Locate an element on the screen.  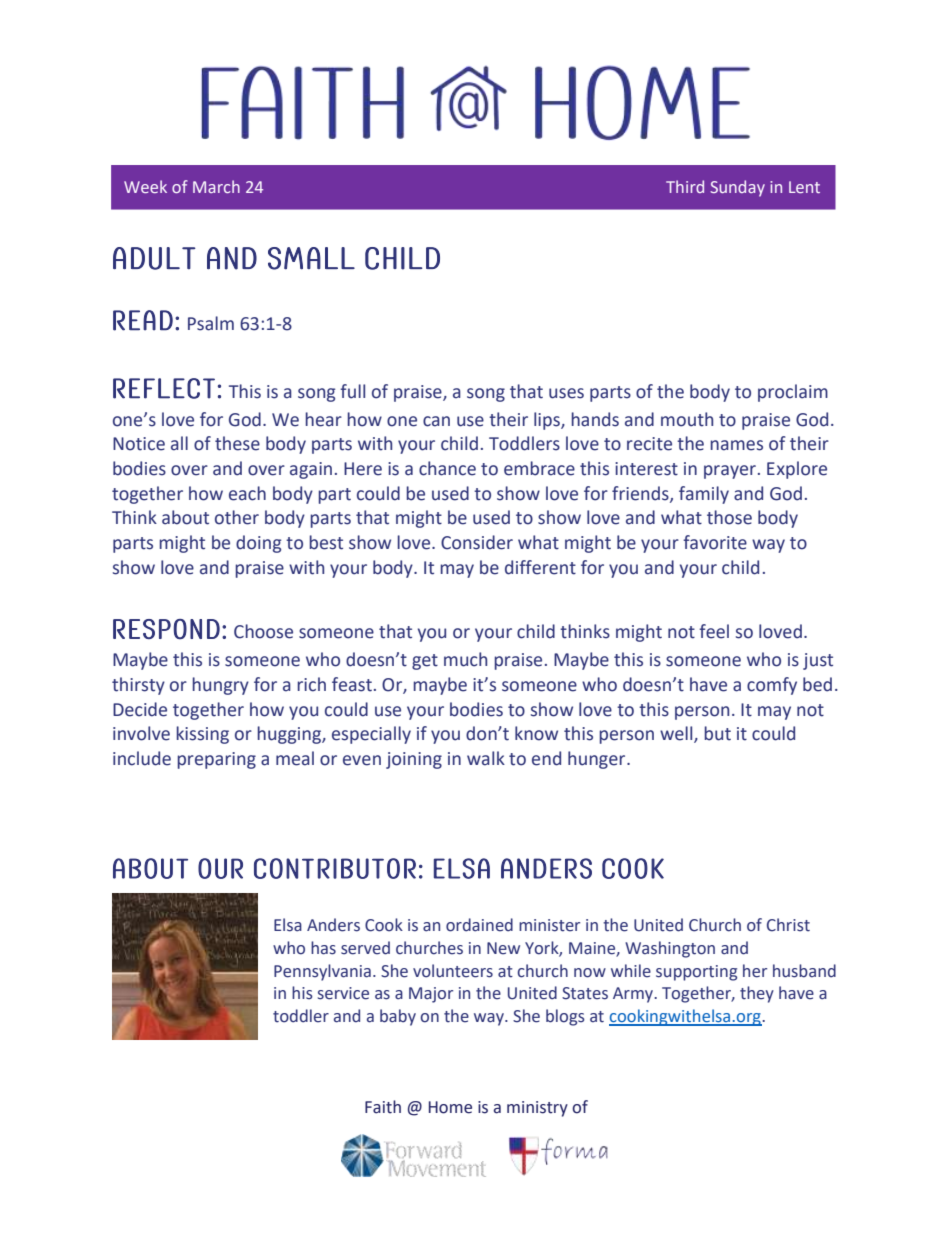
preparing is located at coordinates (216, 760).
